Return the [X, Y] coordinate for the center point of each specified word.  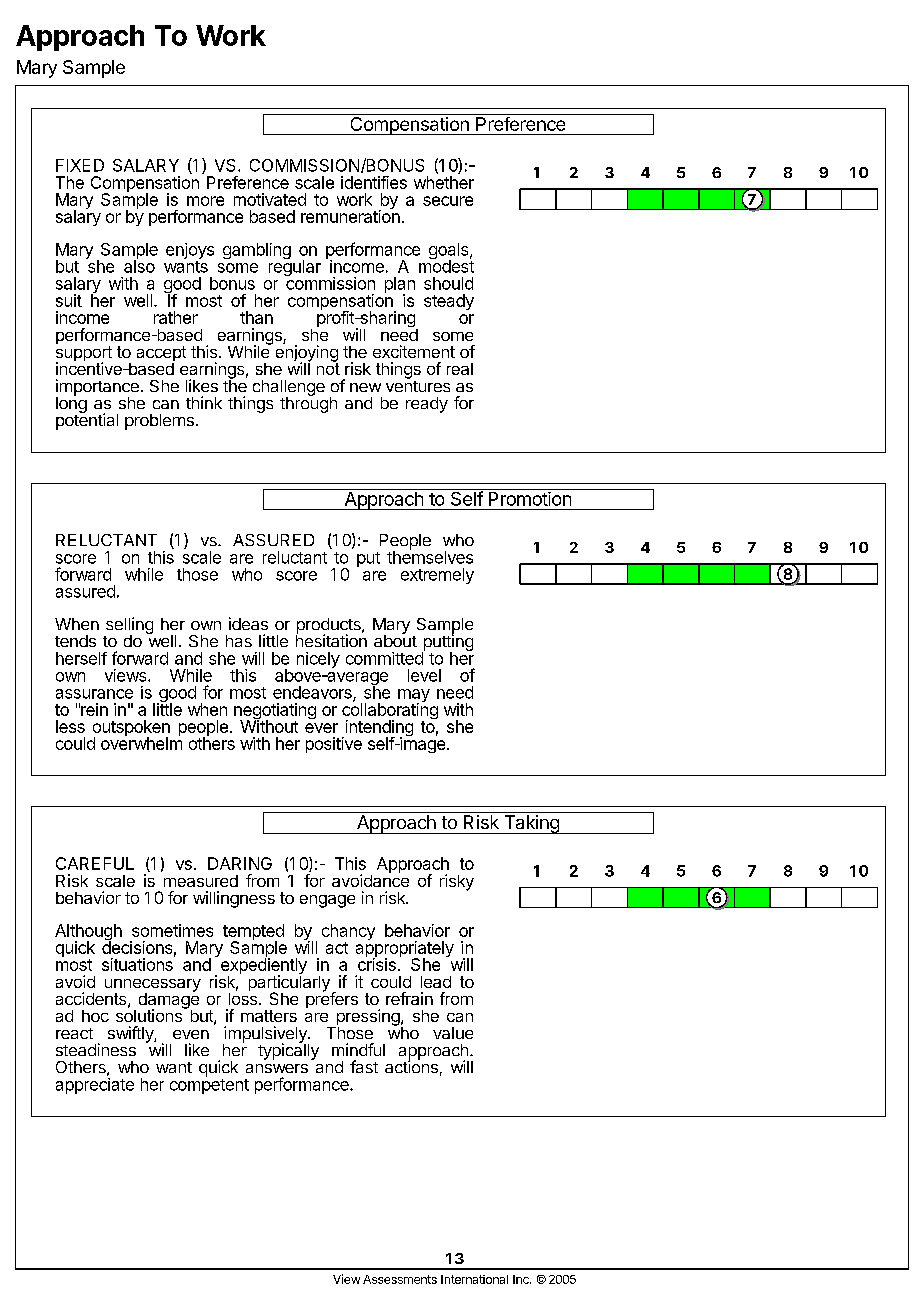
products [329, 627]
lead [436, 982]
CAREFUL [95, 863]
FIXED [80, 165]
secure [448, 201]
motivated [270, 199]
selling [129, 626]
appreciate [95, 1086]
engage [327, 901]
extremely [437, 576]
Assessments [400, 1279]
